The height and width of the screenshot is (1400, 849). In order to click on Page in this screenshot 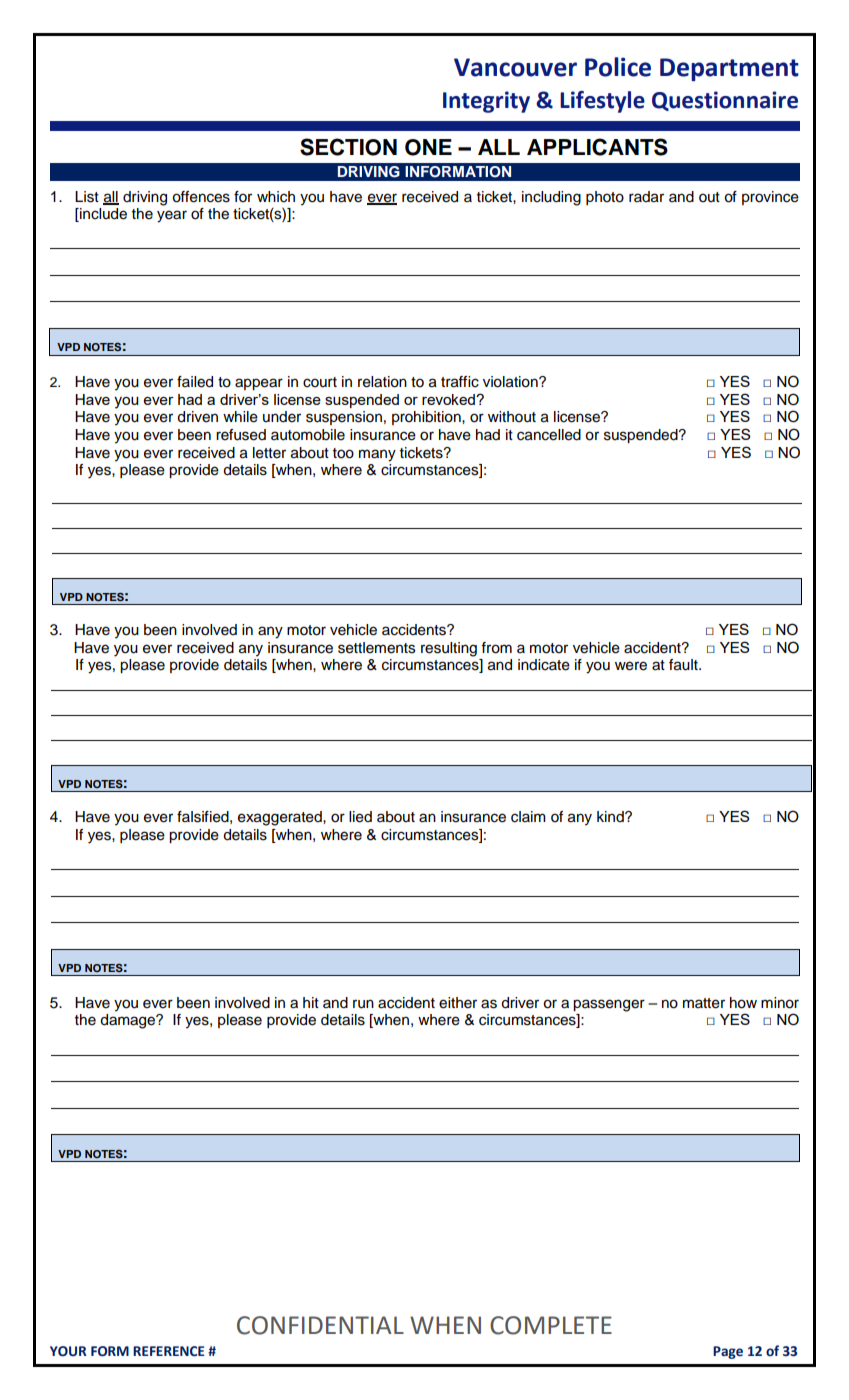, I will do `click(728, 1352)`.
